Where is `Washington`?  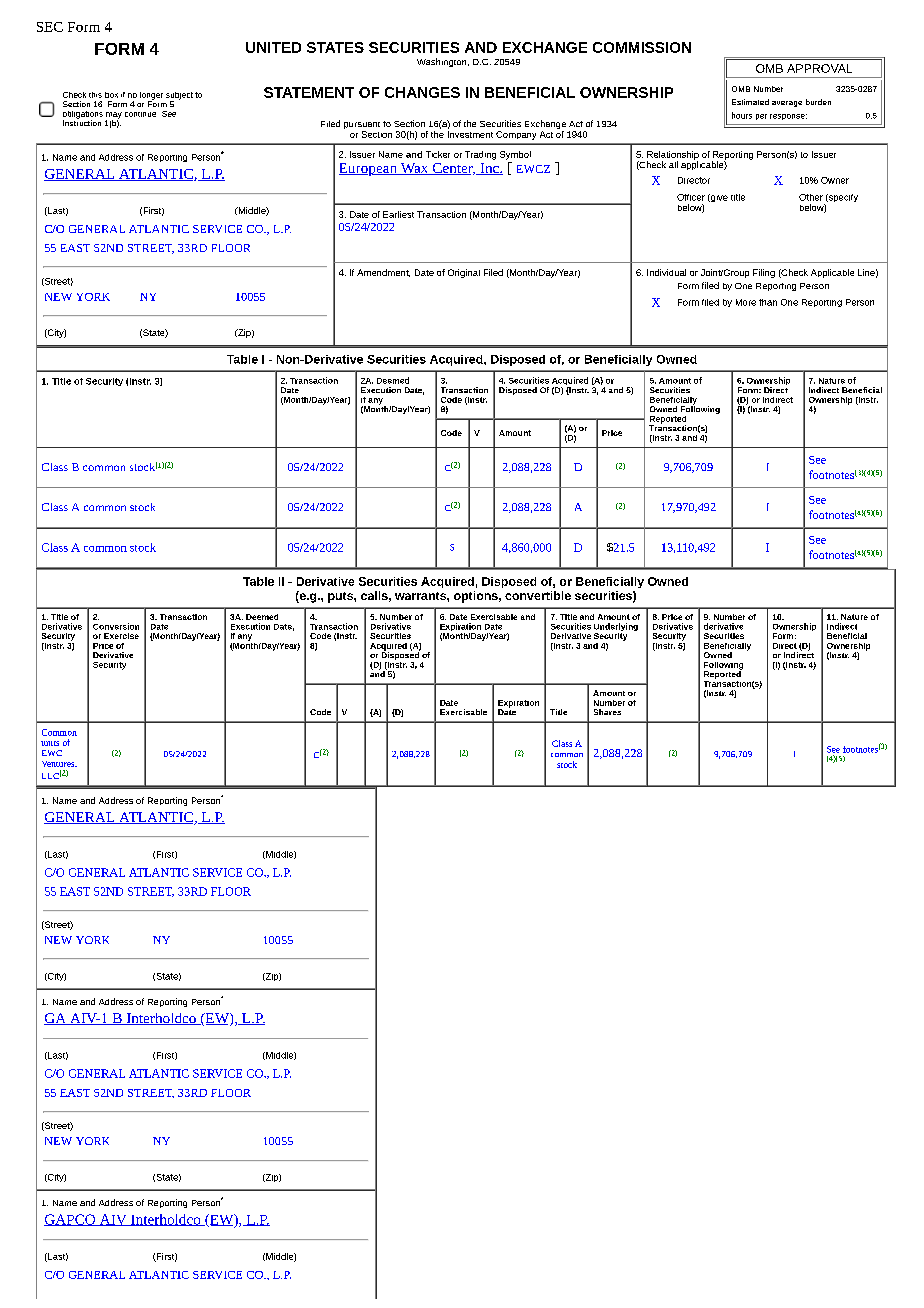 Washington is located at coordinates (443, 62).
